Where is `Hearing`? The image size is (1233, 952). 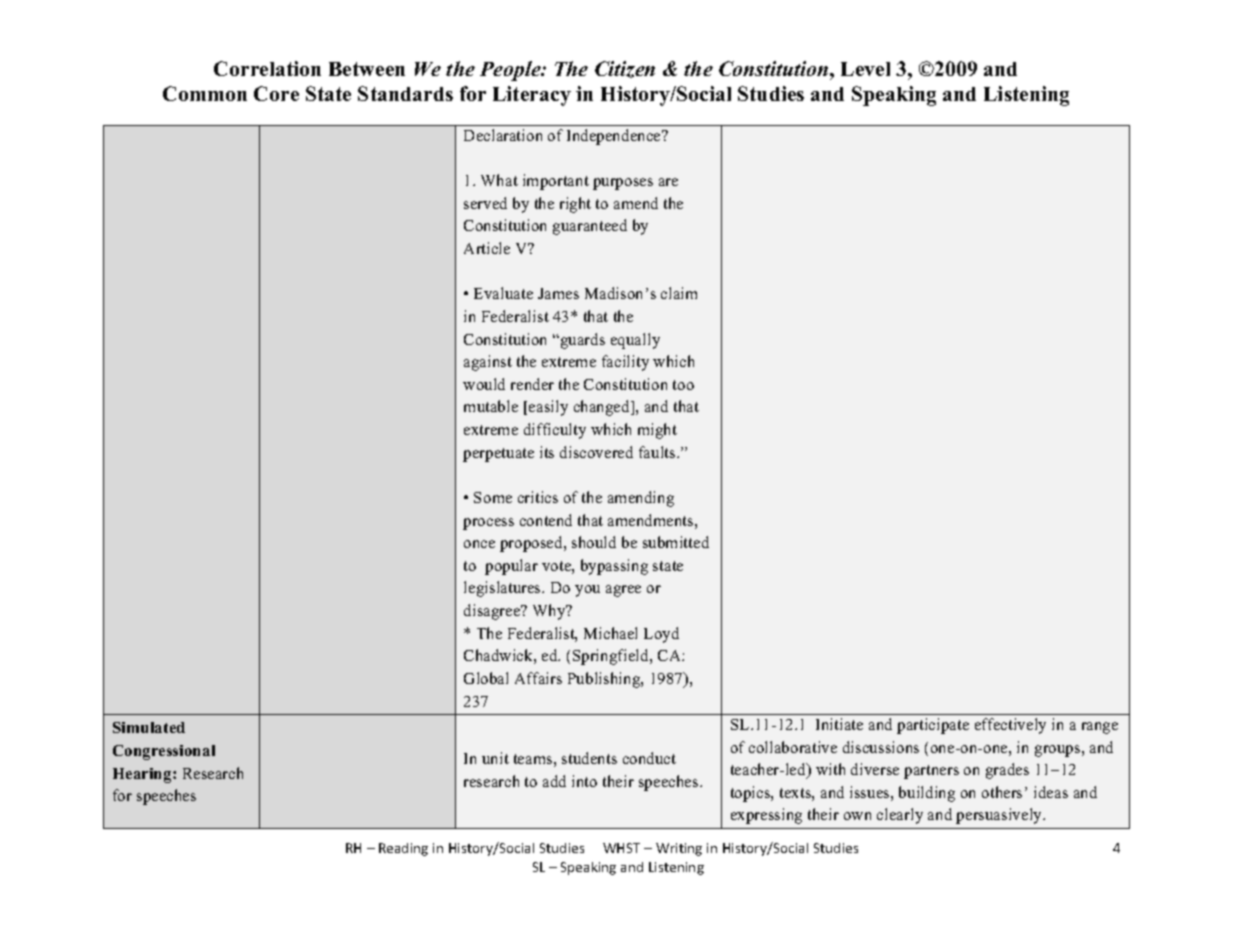 Hearing is located at coordinates (143, 775).
